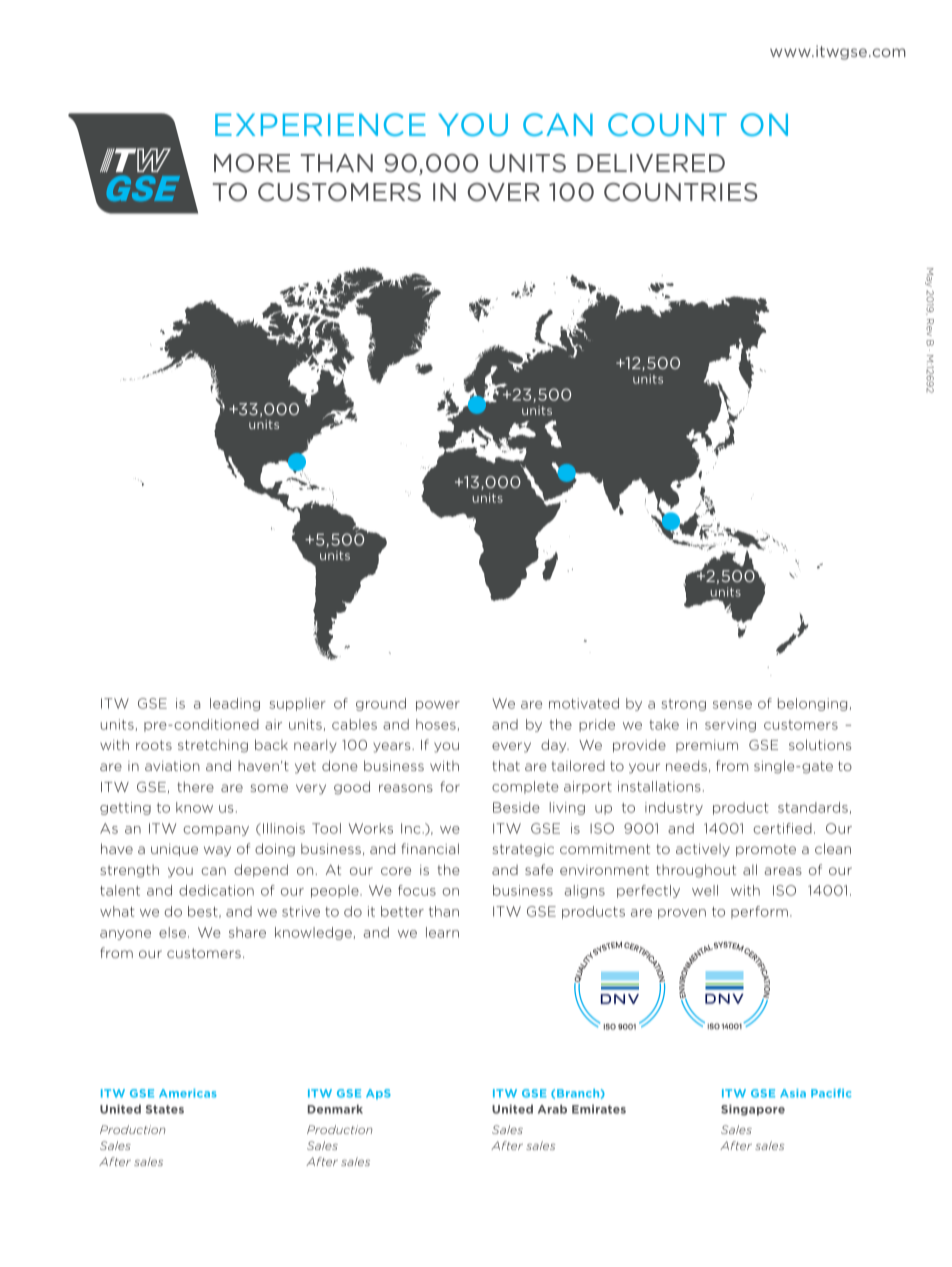 The height and width of the screenshot is (1267, 952). Describe the element at coordinates (753, 1110) in the screenshot. I see `Singapore` at that location.
